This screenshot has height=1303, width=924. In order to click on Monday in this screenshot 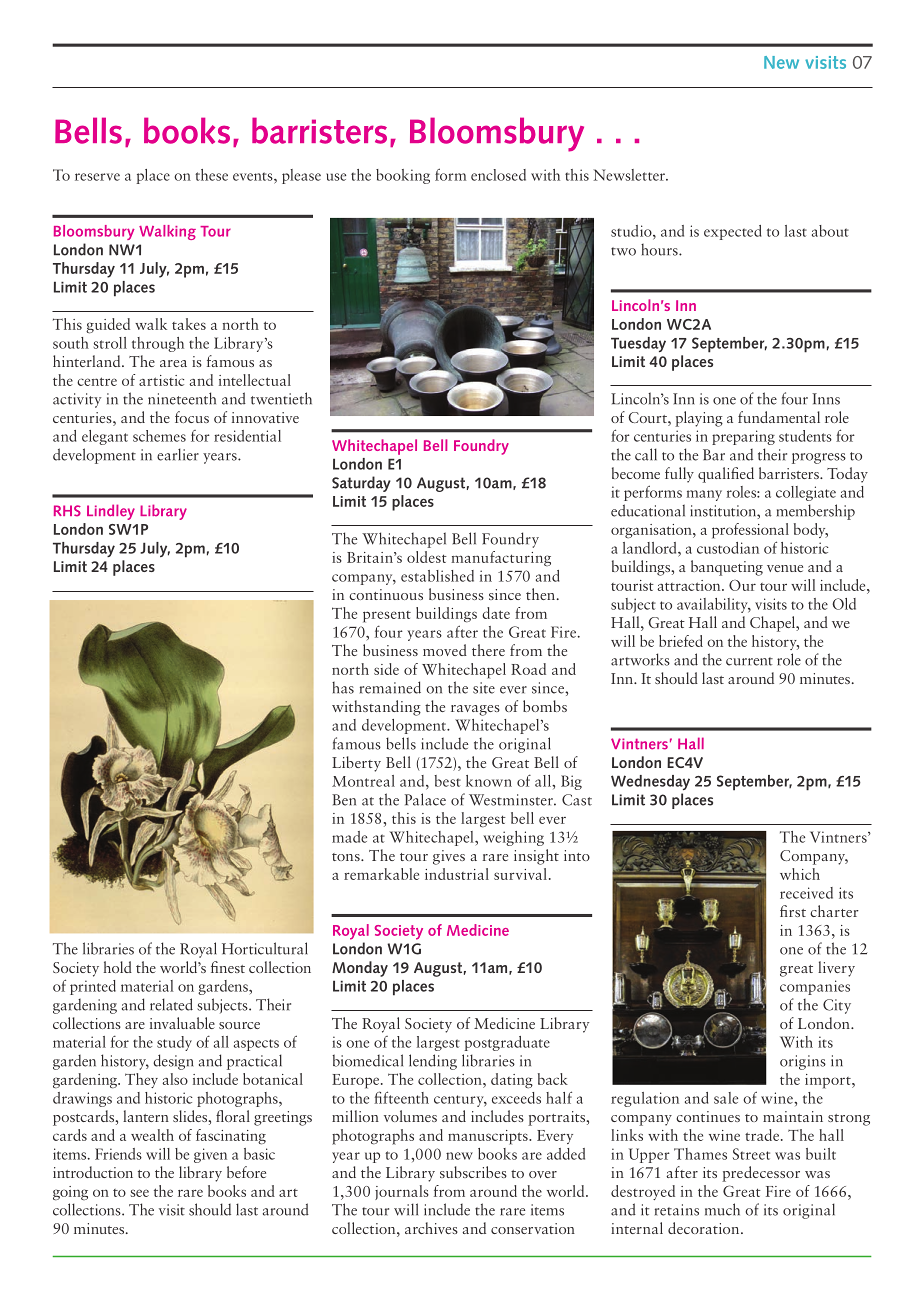, I will do `click(360, 969)`.
